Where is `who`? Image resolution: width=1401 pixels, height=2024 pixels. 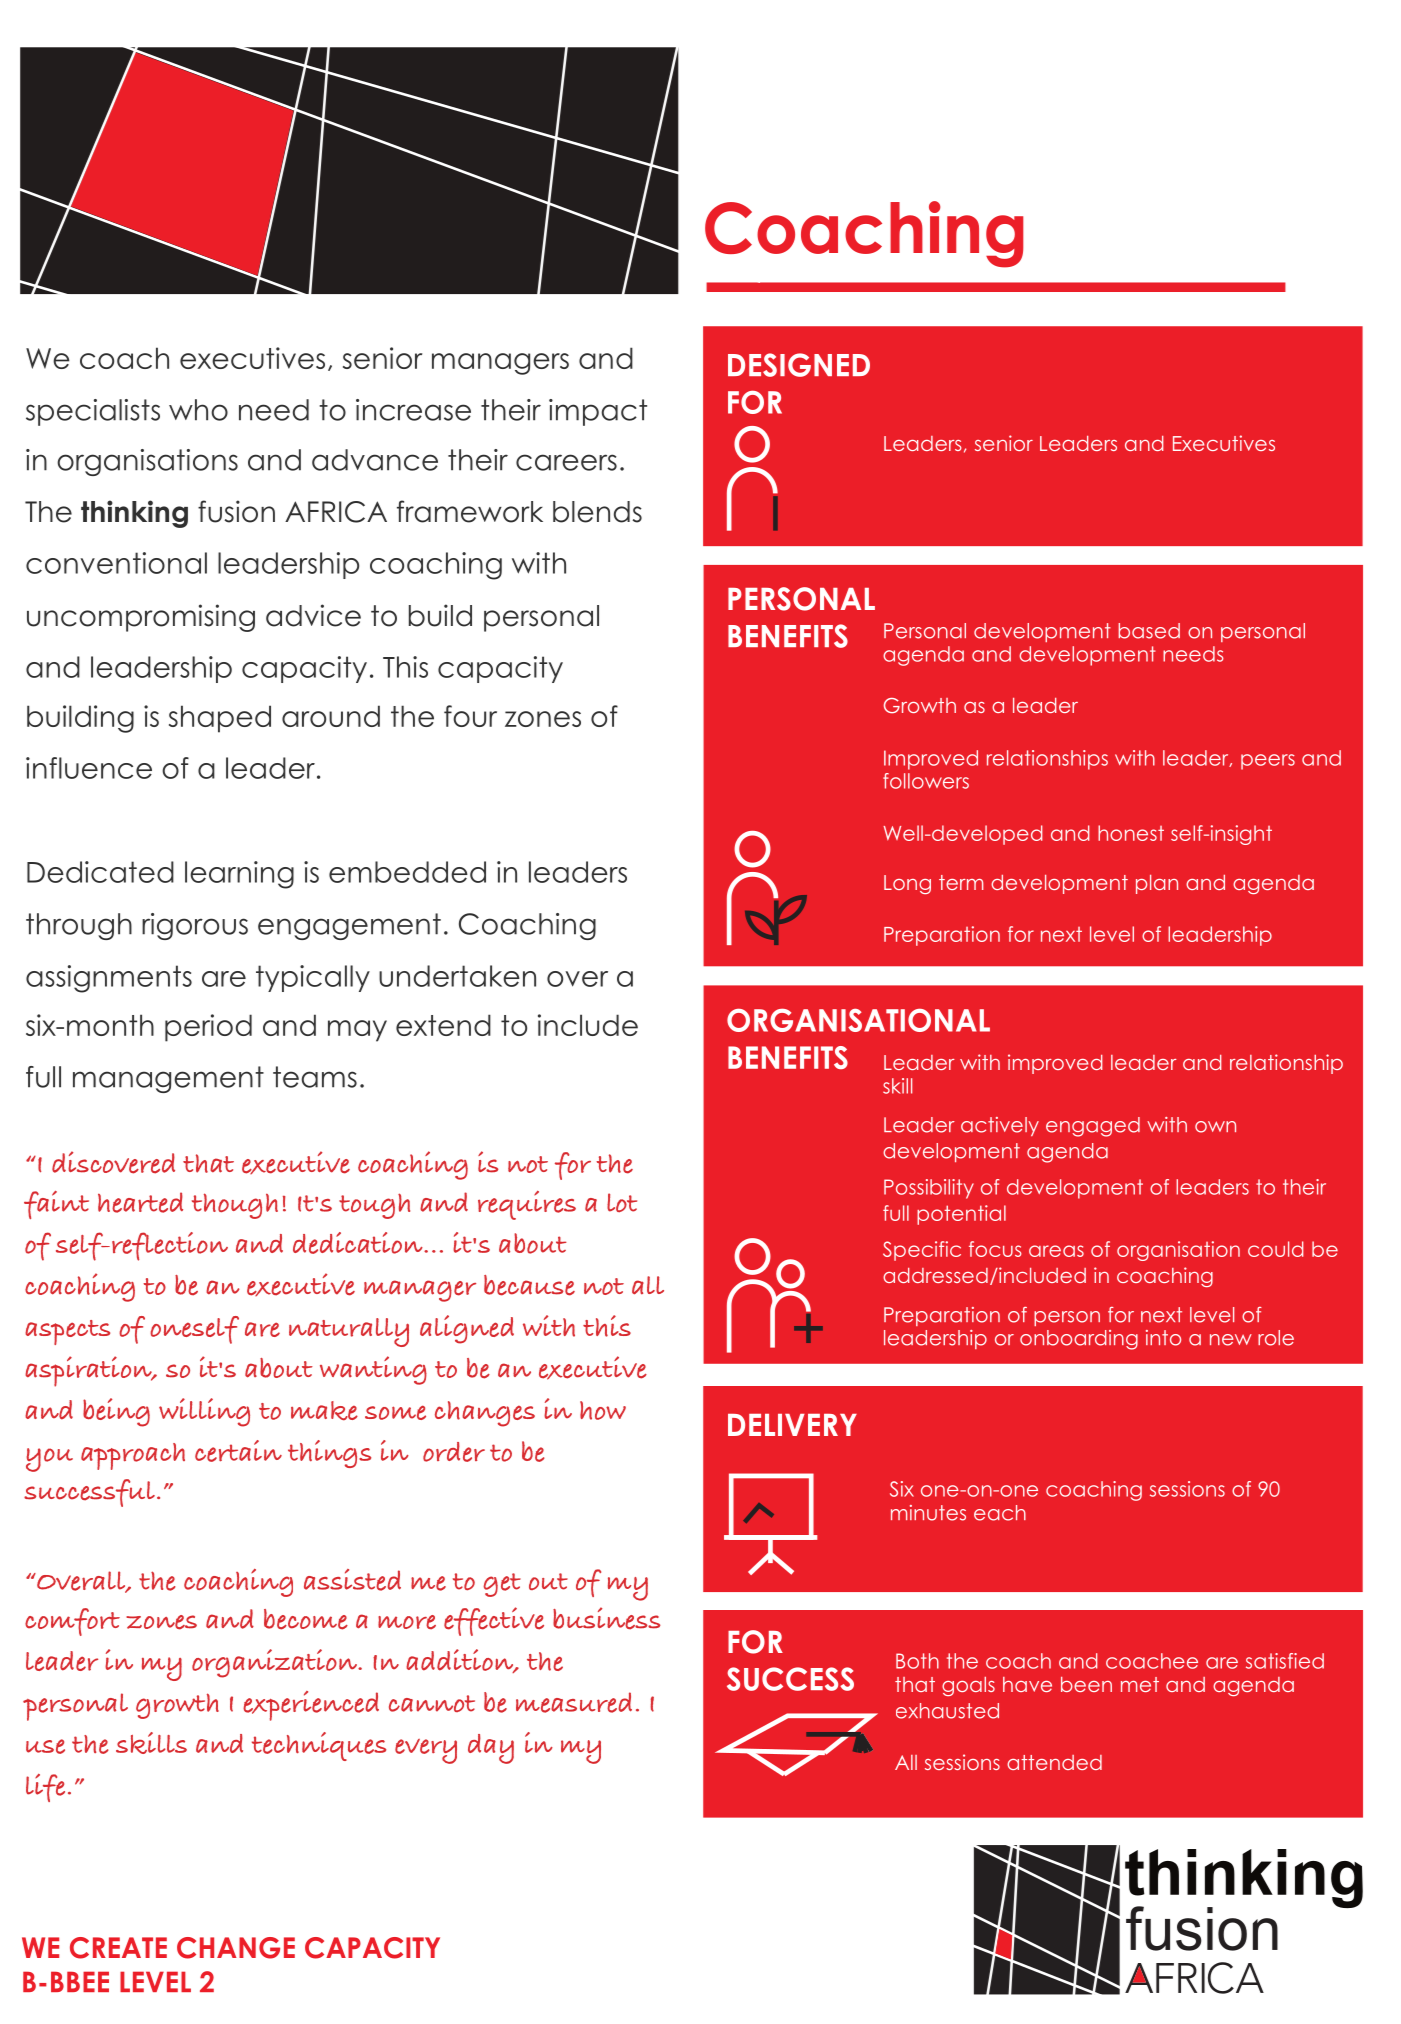 who is located at coordinates (198, 410).
